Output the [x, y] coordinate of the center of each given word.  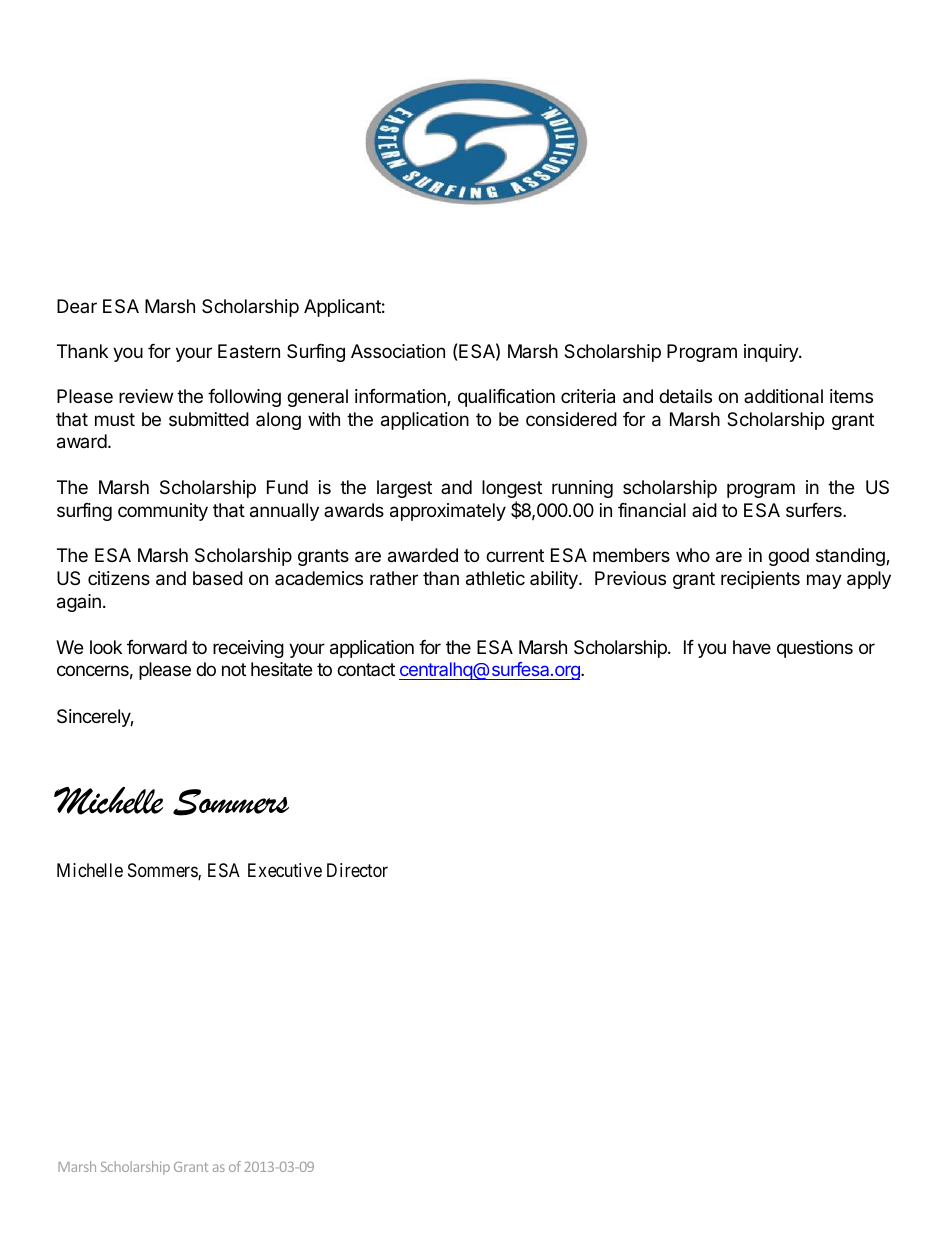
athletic [495, 578]
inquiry [772, 353]
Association [398, 351]
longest [512, 489]
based [218, 578]
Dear [77, 306]
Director [357, 870]
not [234, 669]
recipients [760, 580]
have [752, 647]
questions [815, 649]
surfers [815, 510]
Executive [285, 870]
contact [366, 669]
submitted [209, 419]
